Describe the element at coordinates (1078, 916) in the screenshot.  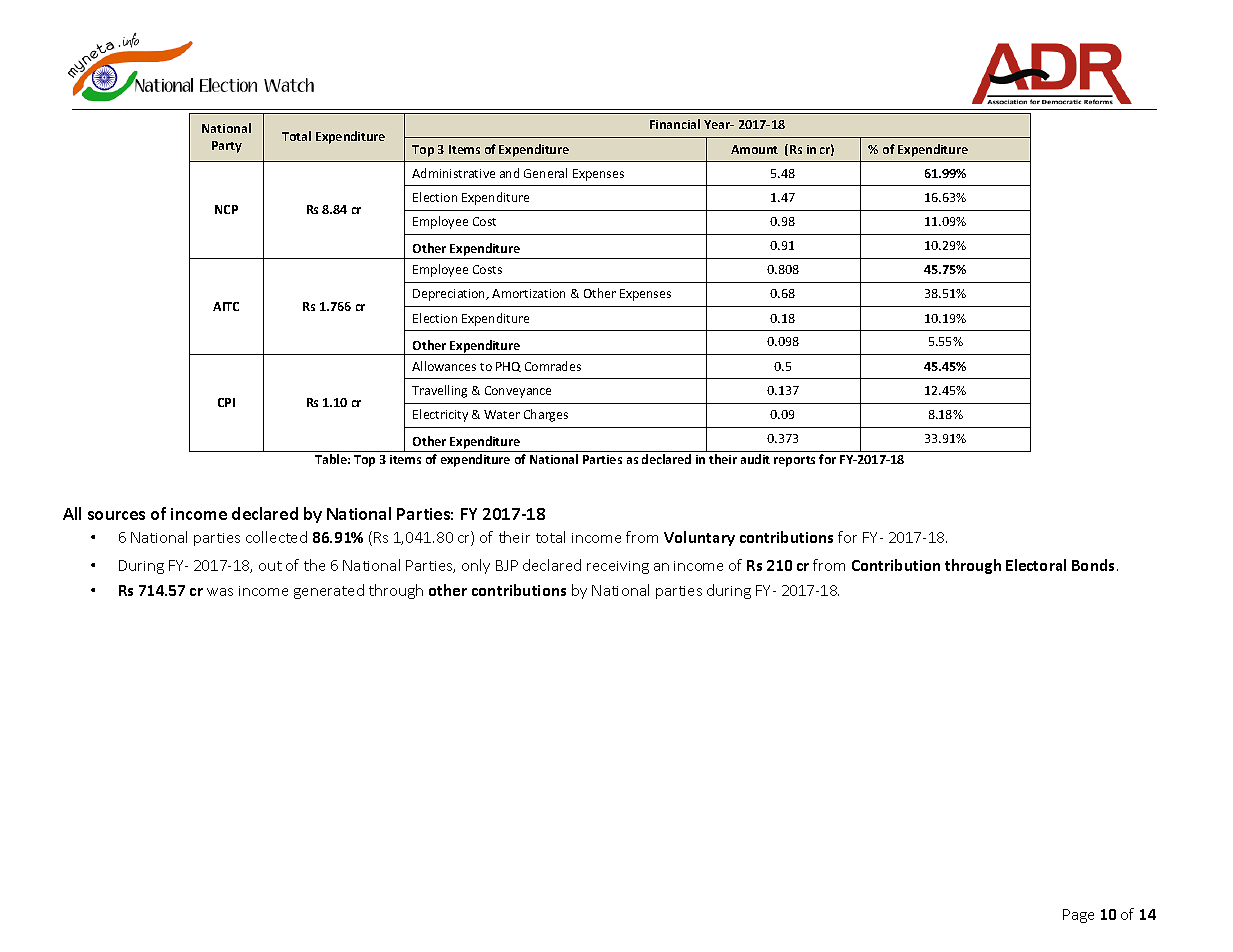
I see `Page` at that location.
